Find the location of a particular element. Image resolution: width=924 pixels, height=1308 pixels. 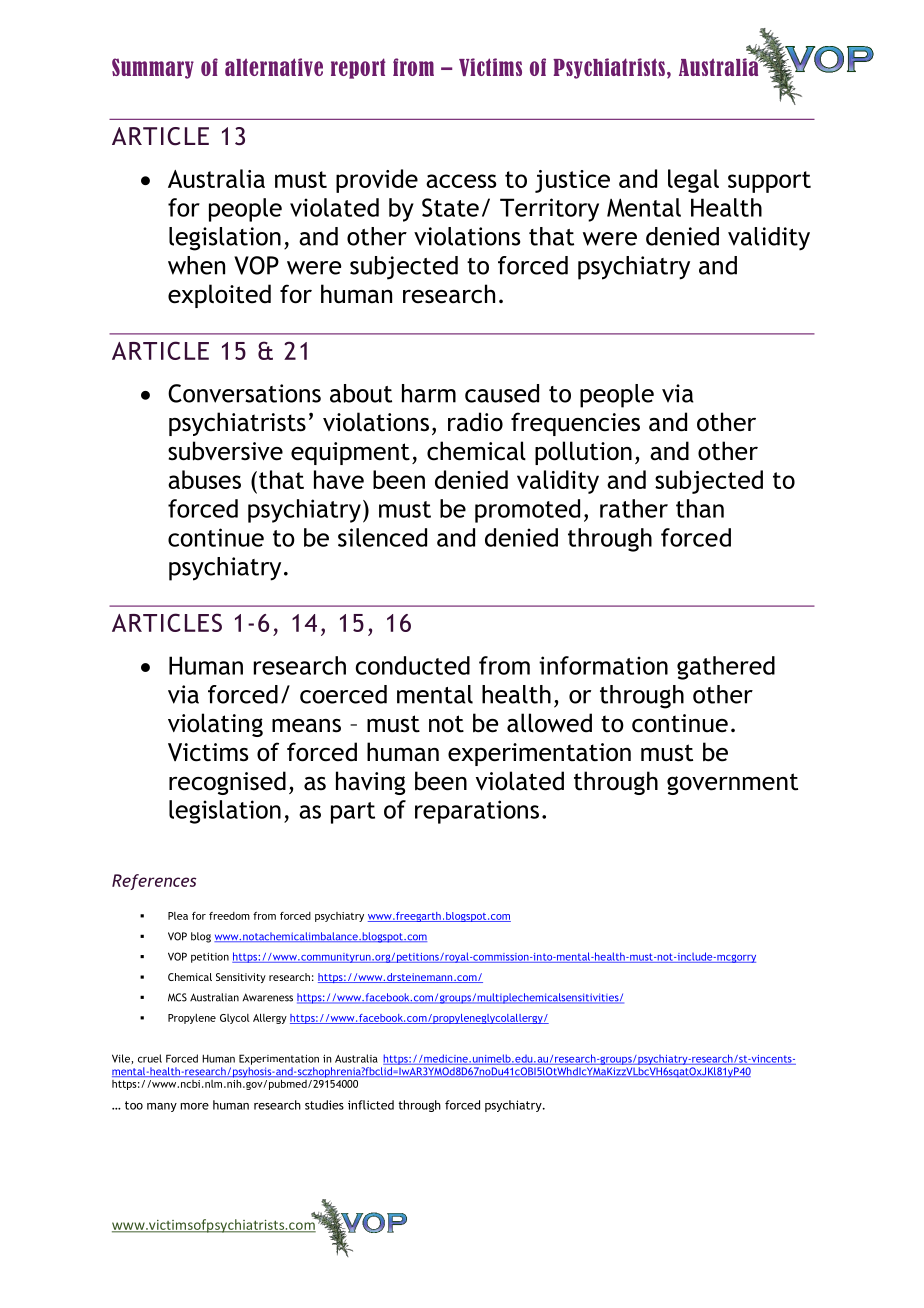

silenced is located at coordinates (382, 537).
